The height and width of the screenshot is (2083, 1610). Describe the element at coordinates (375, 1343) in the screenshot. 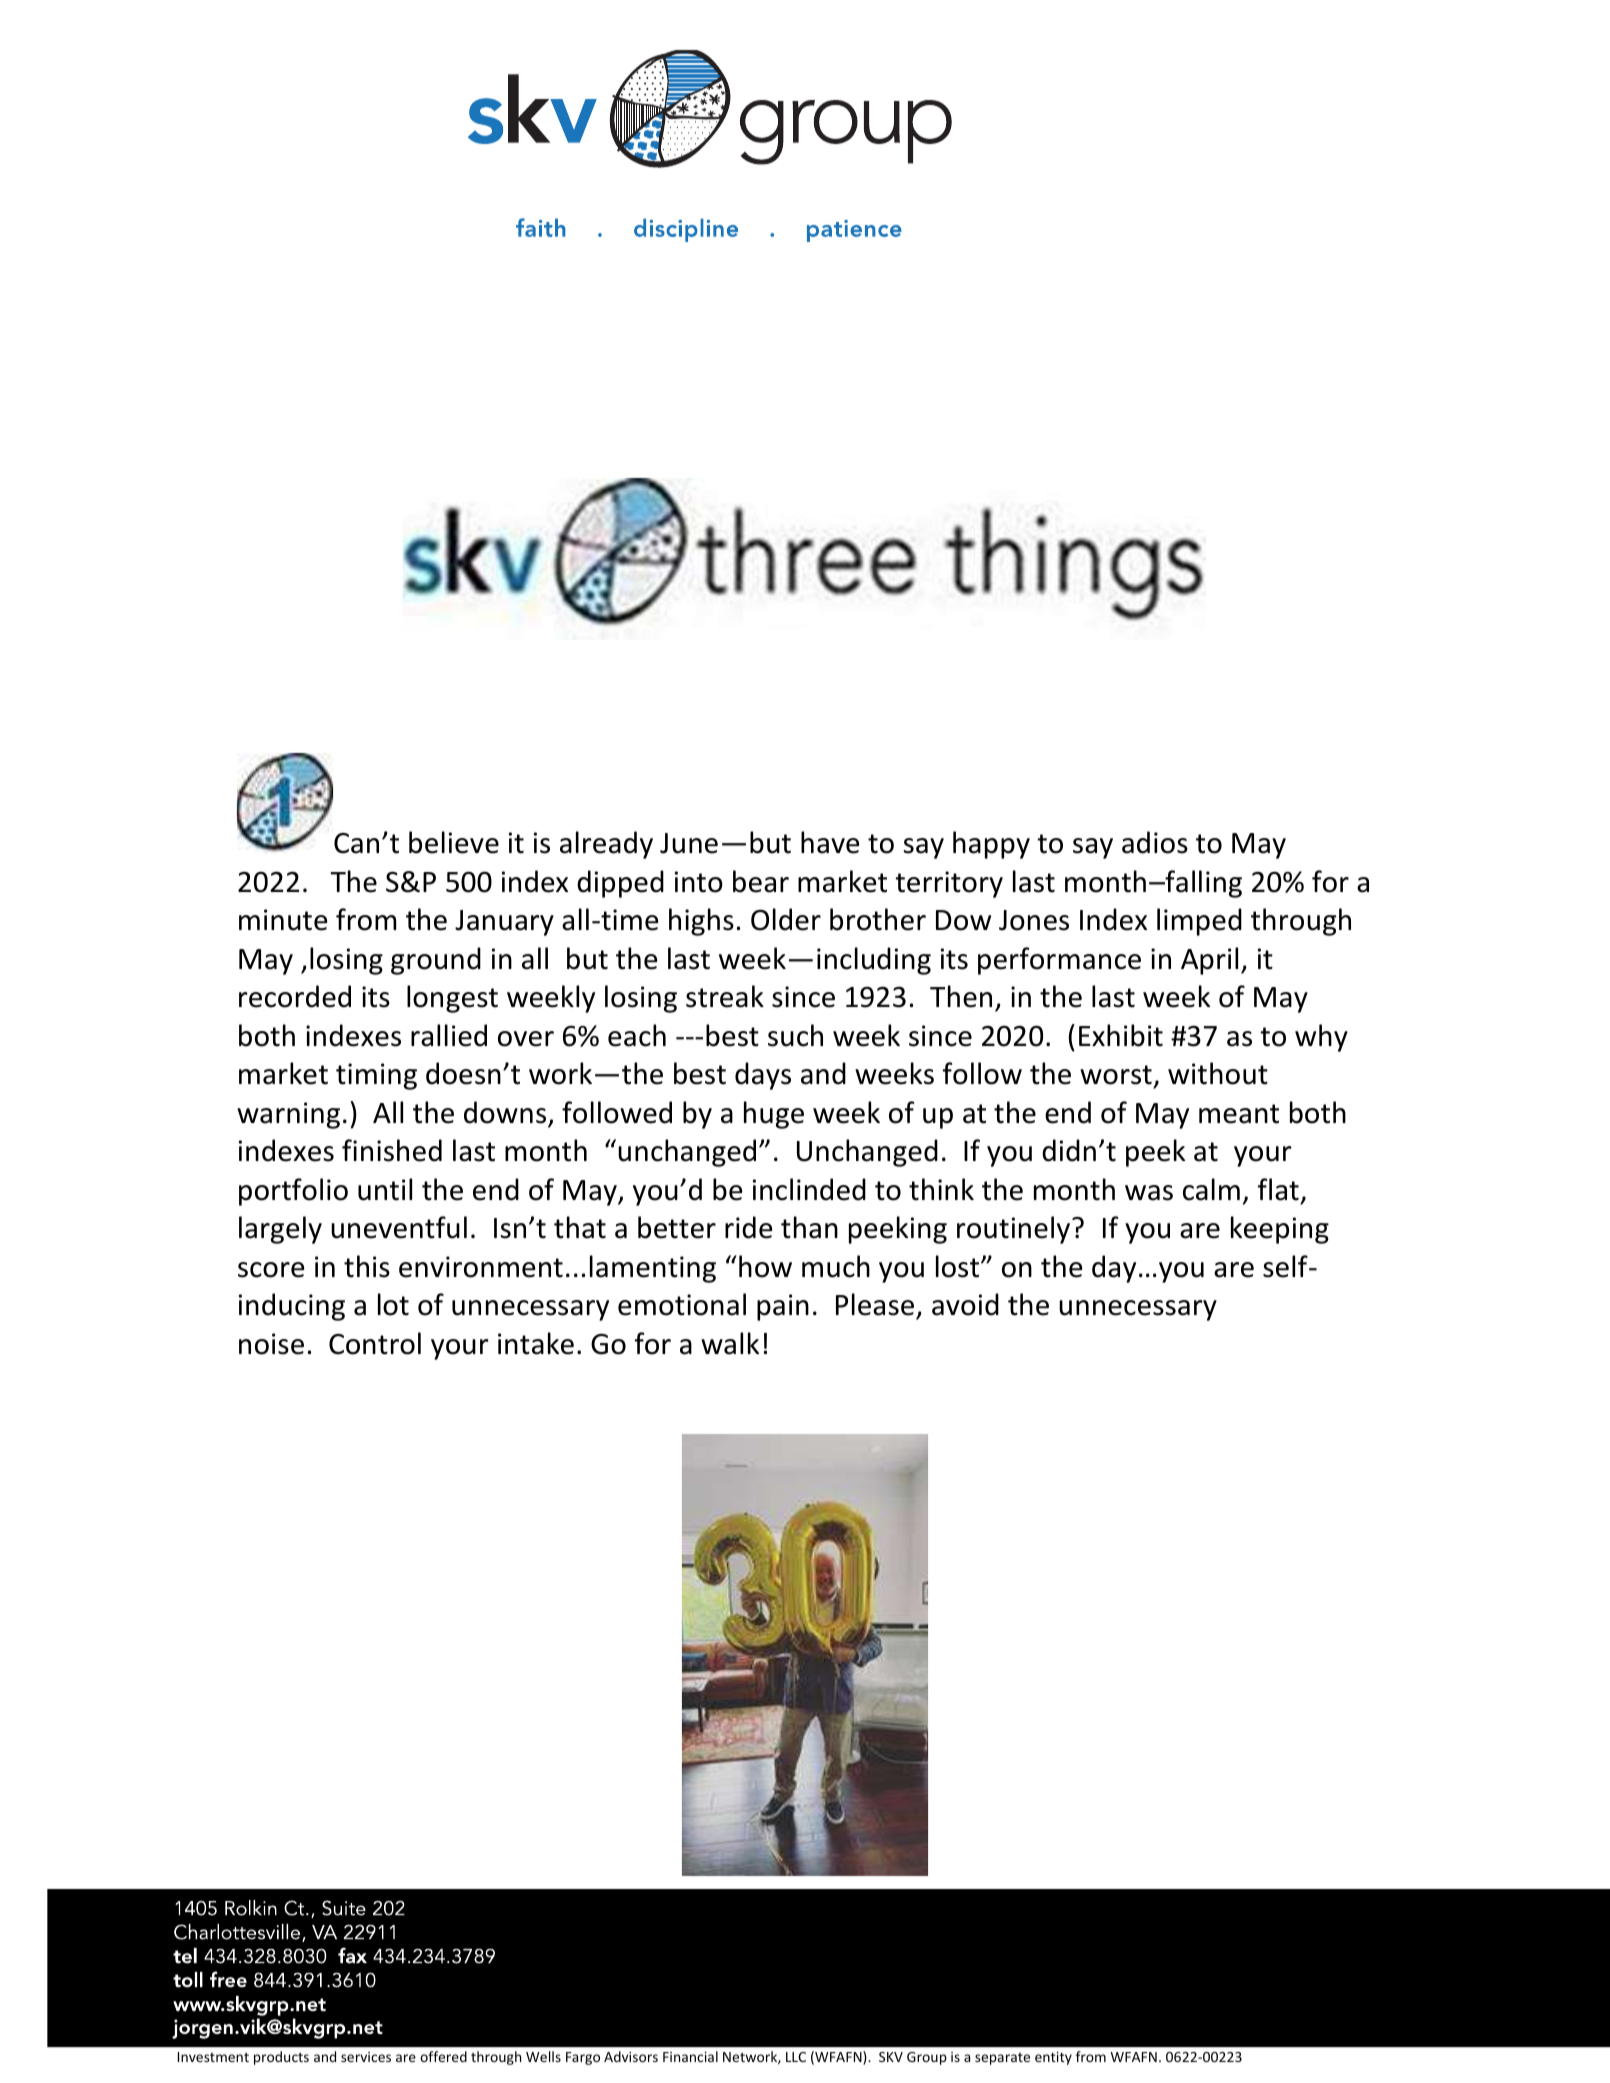

I see `Control` at that location.
